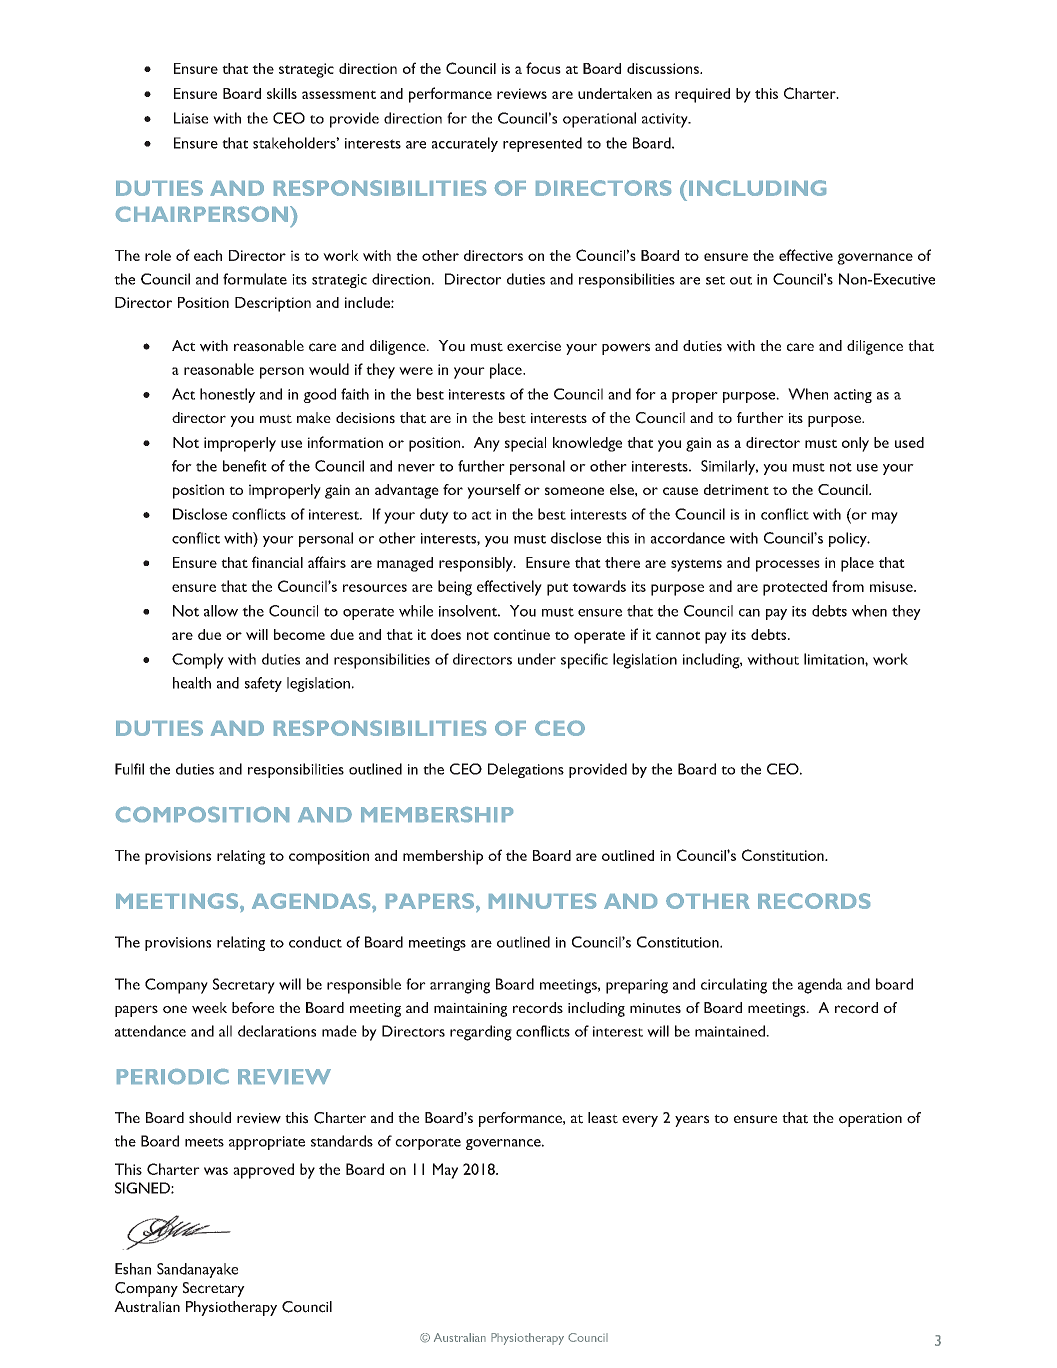 The height and width of the image is (1368, 1057). What do you see at coordinates (221, 611) in the image?
I see `allow` at bounding box center [221, 611].
